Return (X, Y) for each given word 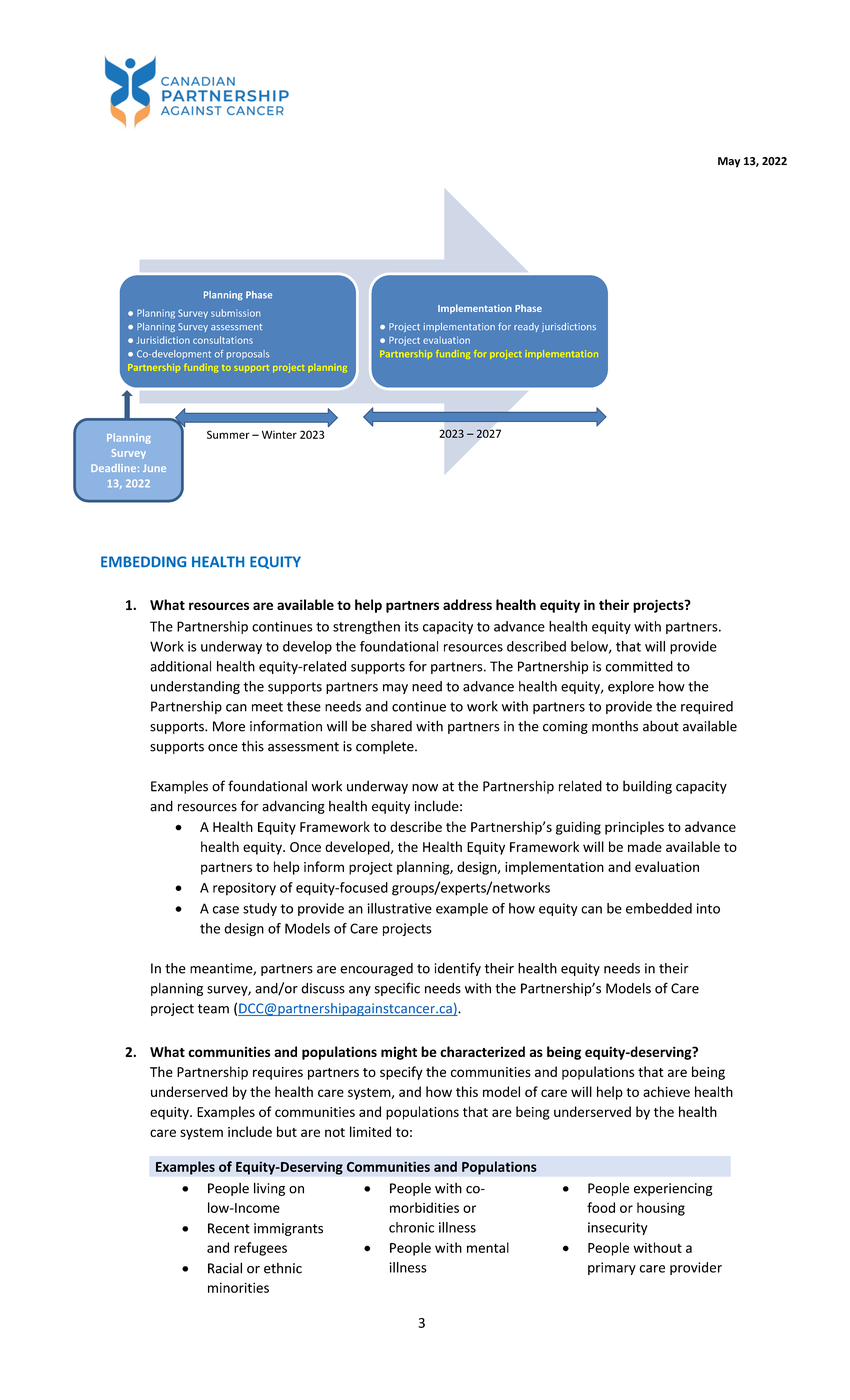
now (425, 788)
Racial (225, 1268)
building (647, 787)
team (213, 1009)
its (412, 626)
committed (639, 666)
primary (612, 1268)
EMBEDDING (143, 561)
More (229, 726)
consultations (223, 340)
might (399, 1053)
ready (526, 327)
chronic (411, 1227)
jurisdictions (569, 327)
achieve (666, 1091)
